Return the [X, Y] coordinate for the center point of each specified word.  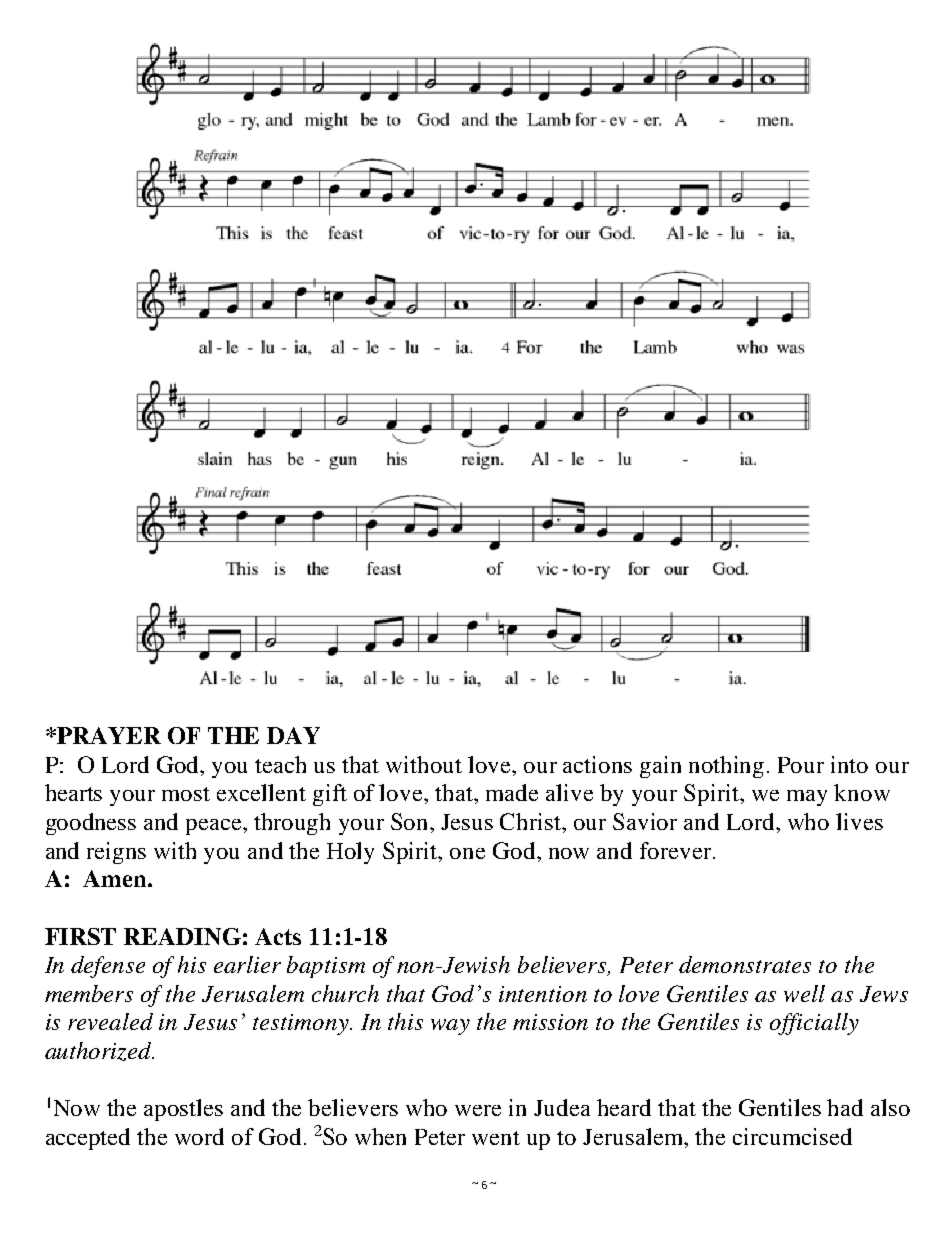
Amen [116, 878]
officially [814, 1024]
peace [215, 827]
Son [411, 821]
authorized [99, 1051]
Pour [801, 765]
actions [597, 764]
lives [859, 821]
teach [280, 764]
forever [677, 850]
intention [543, 994]
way [450, 1027]
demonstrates [745, 964]
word [199, 1136]
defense [108, 967]
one [467, 853]
